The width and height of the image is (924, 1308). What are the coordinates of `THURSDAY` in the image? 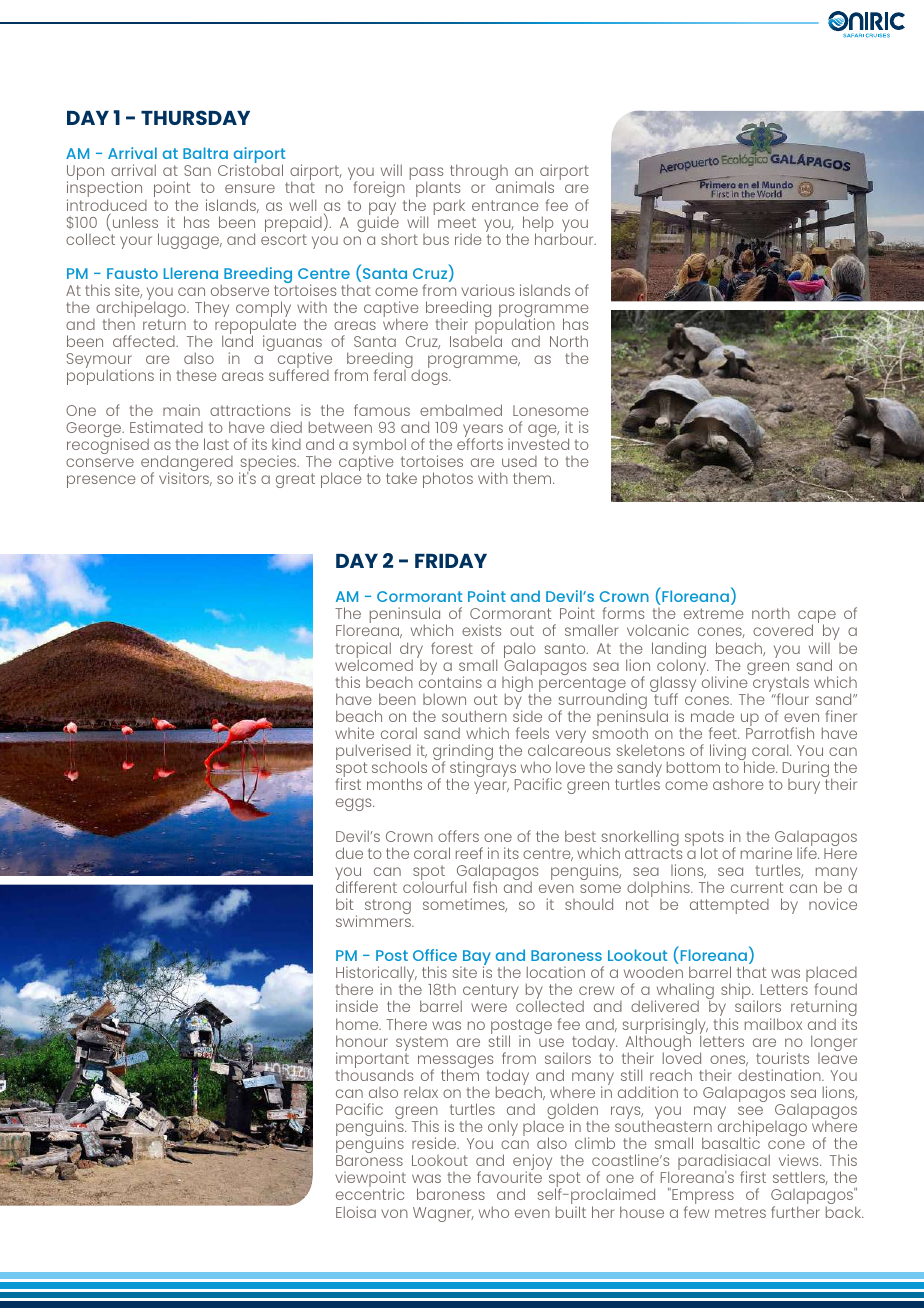 It's located at (195, 117).
